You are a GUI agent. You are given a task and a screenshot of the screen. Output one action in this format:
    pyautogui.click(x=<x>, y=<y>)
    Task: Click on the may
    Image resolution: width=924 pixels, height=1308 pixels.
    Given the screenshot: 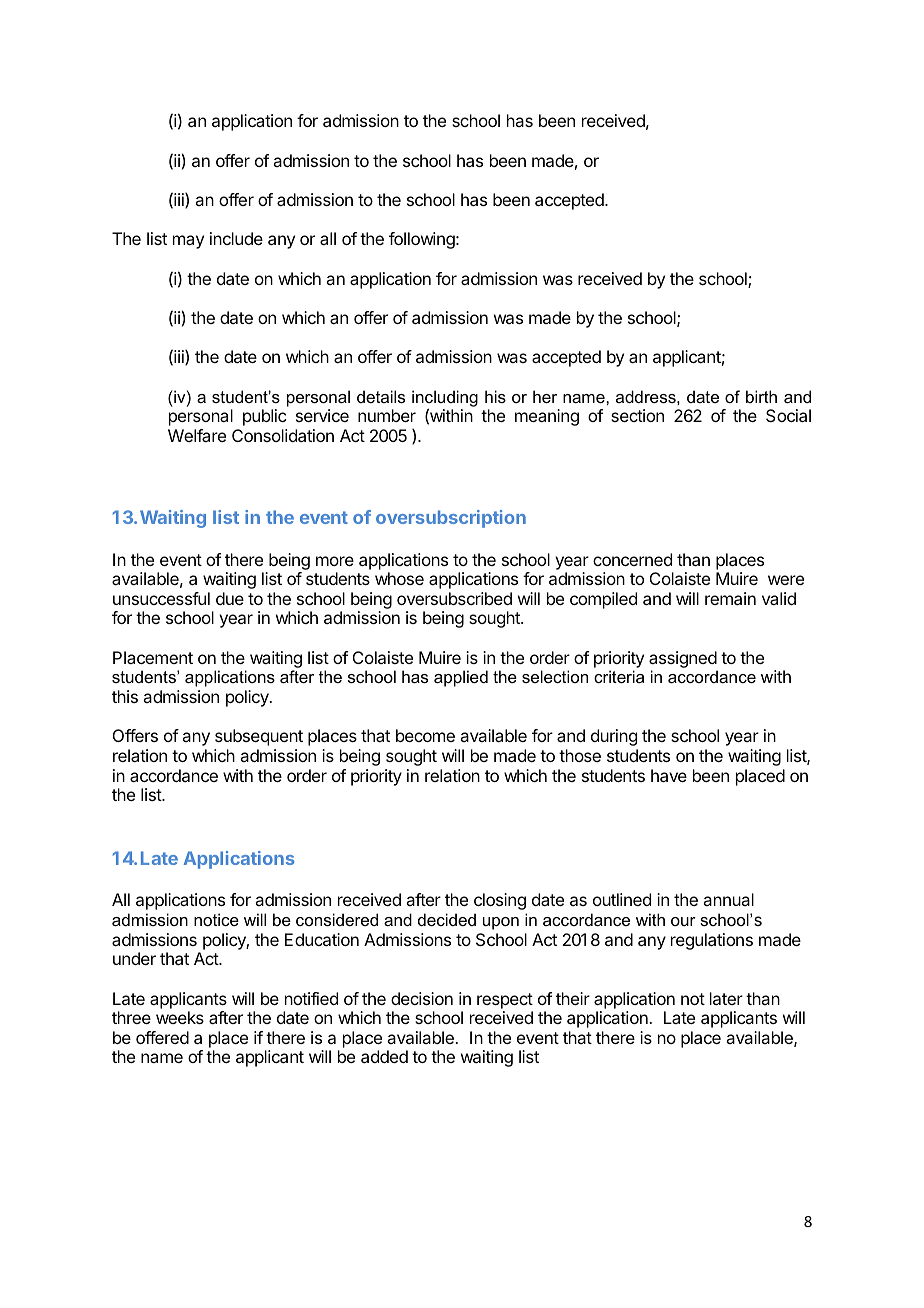 What is the action you would take?
    pyautogui.click(x=188, y=242)
